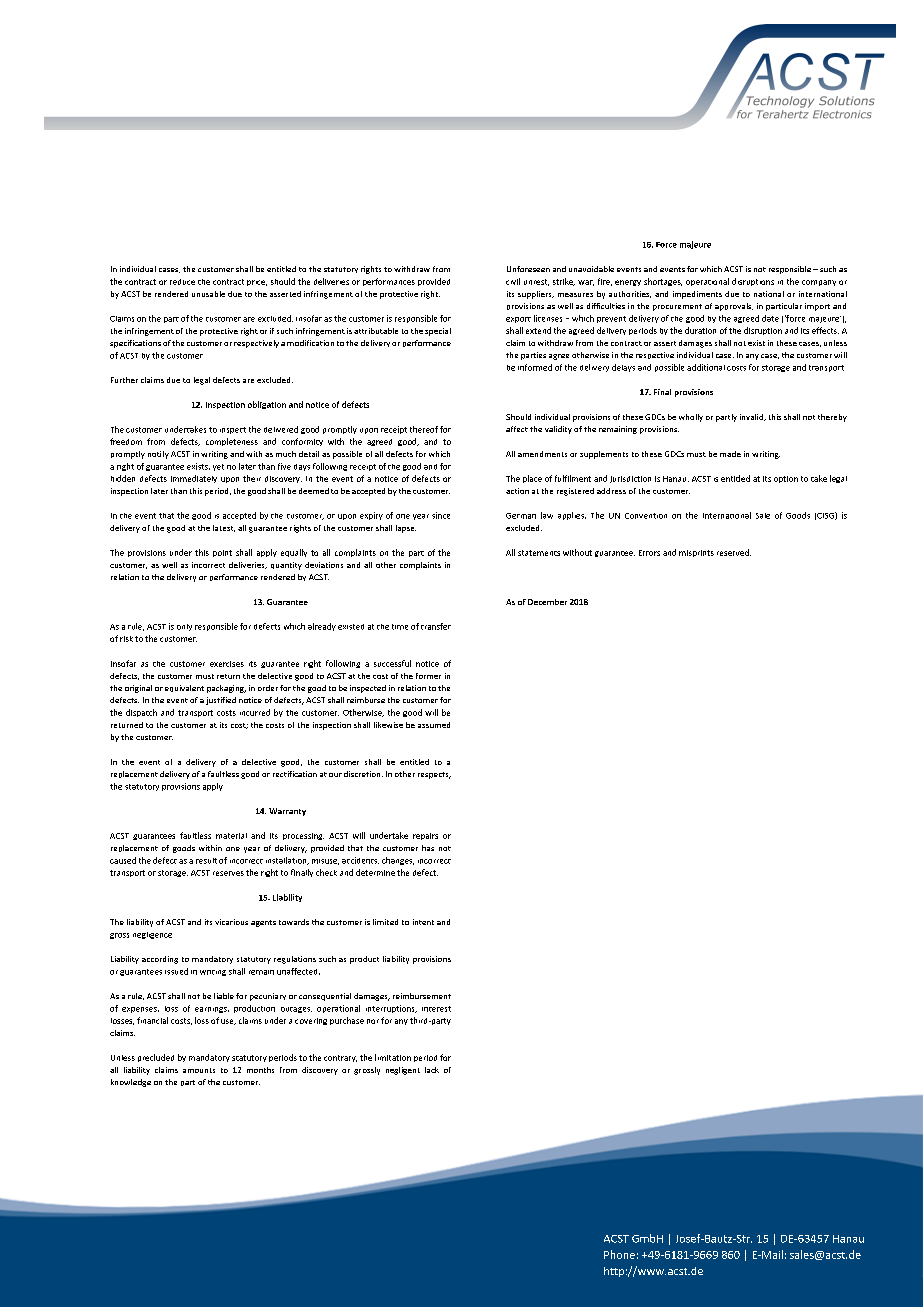 The image size is (924, 1308). What do you see at coordinates (224, 528) in the page?
I see `latest` at bounding box center [224, 528].
